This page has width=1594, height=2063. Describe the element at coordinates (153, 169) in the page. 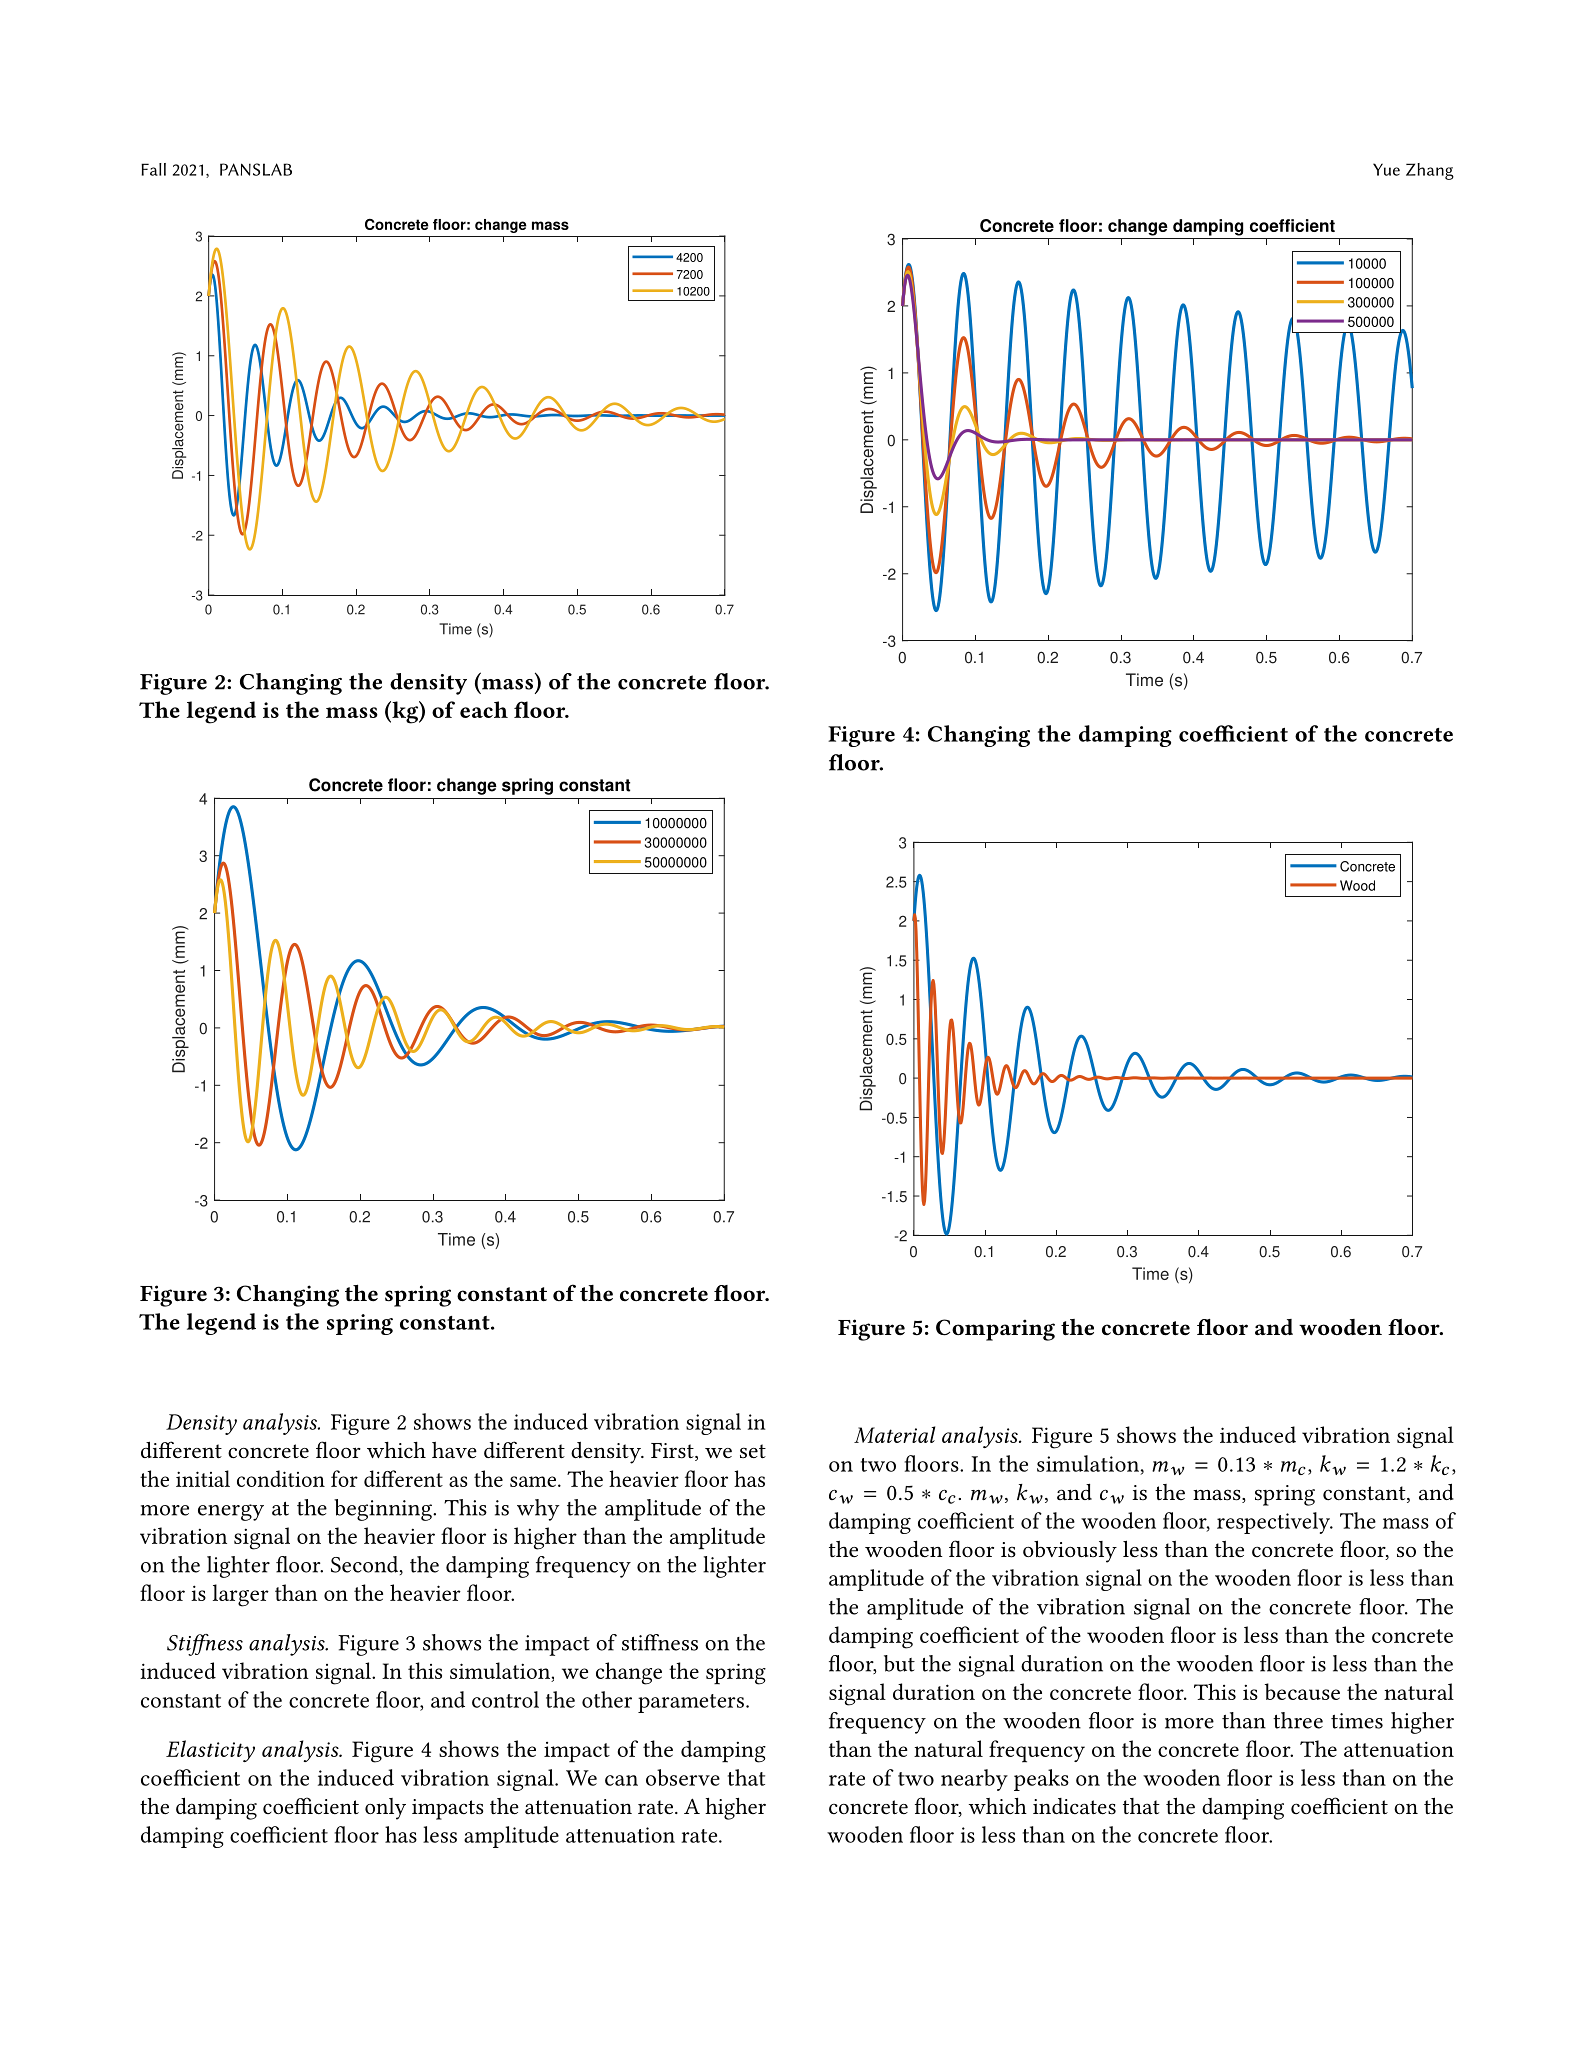

I see `Fall` at that location.
